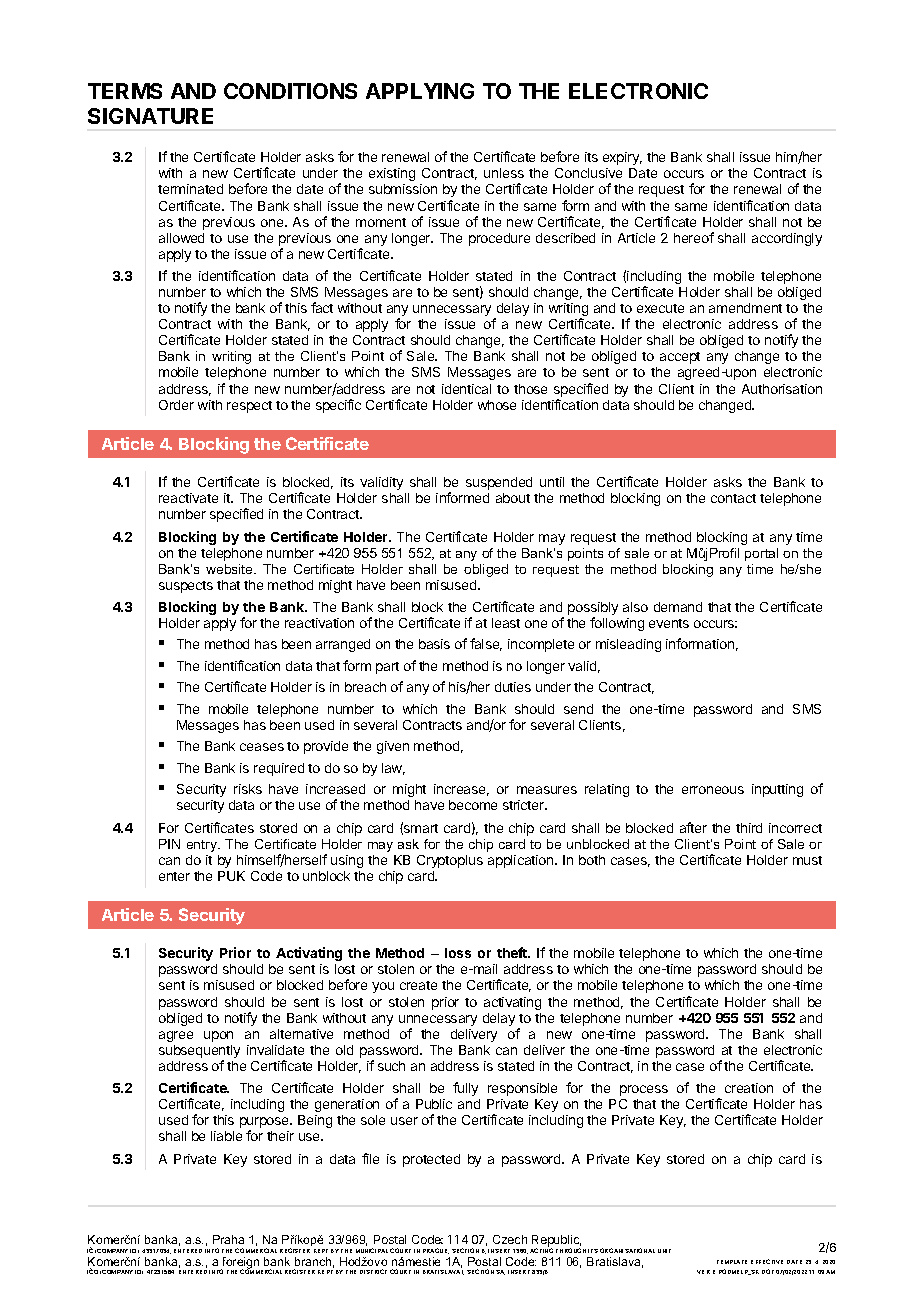  I want to click on must, so click(807, 860).
